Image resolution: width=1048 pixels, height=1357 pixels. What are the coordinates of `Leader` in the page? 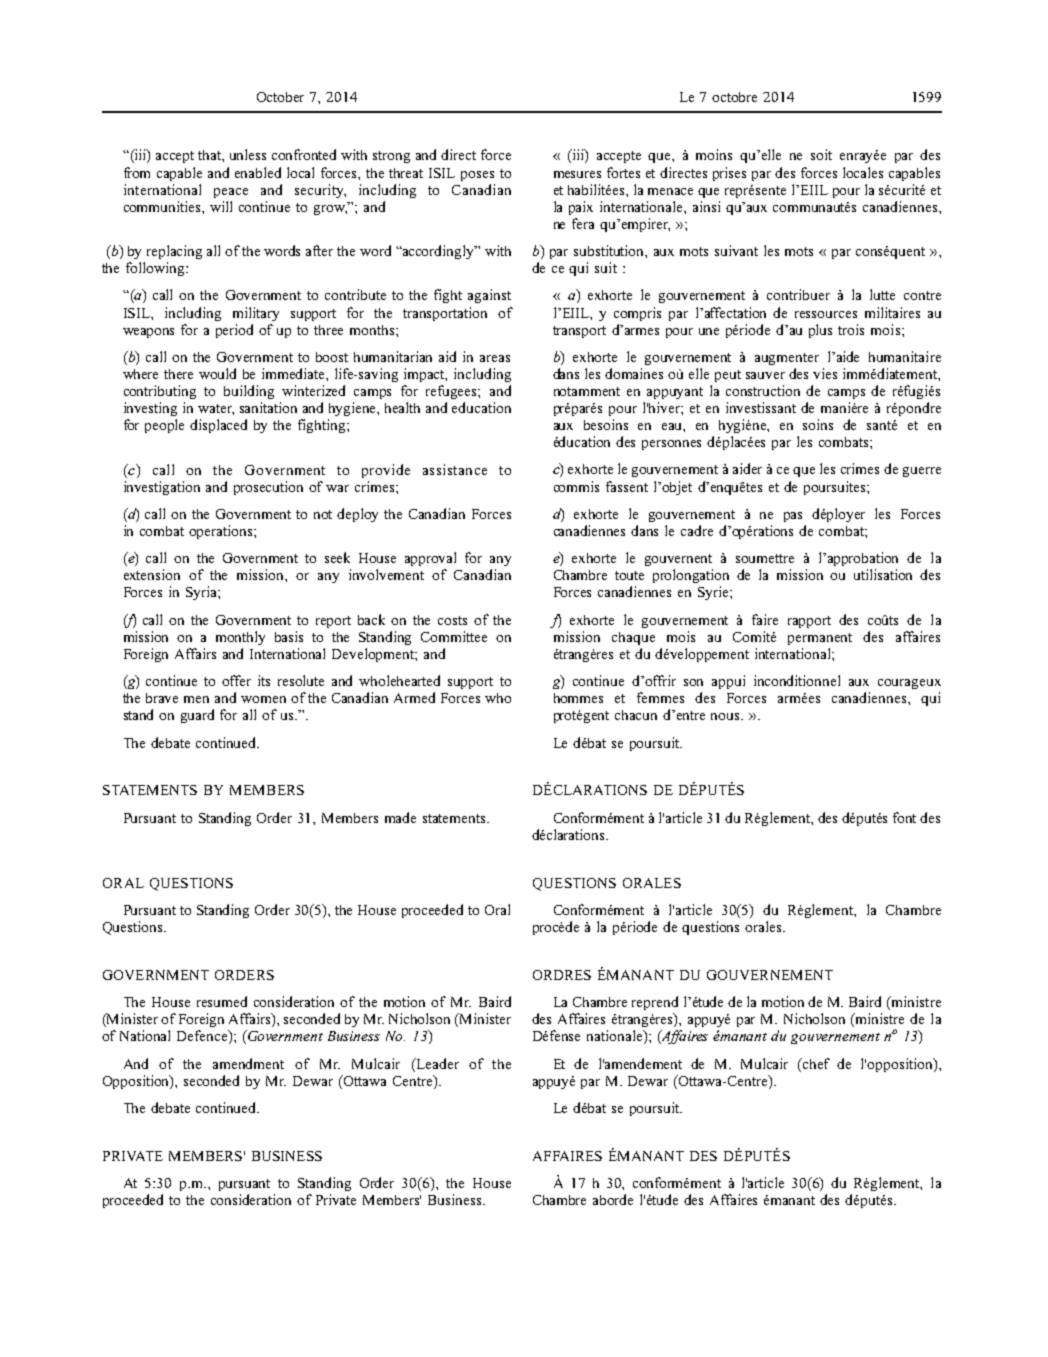 It's located at (436, 1063).
